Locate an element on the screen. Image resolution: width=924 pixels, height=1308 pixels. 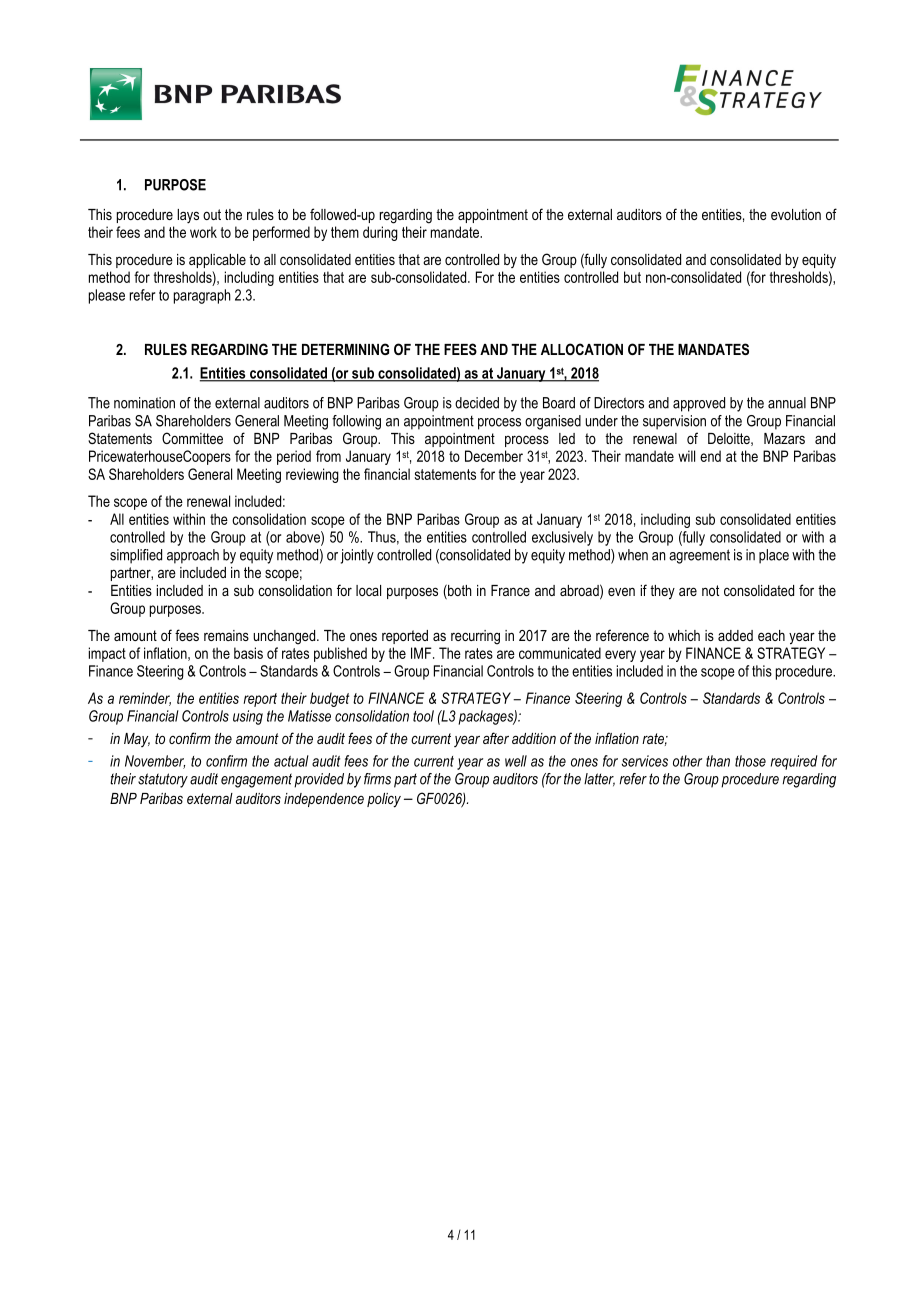
France is located at coordinates (510, 590).
